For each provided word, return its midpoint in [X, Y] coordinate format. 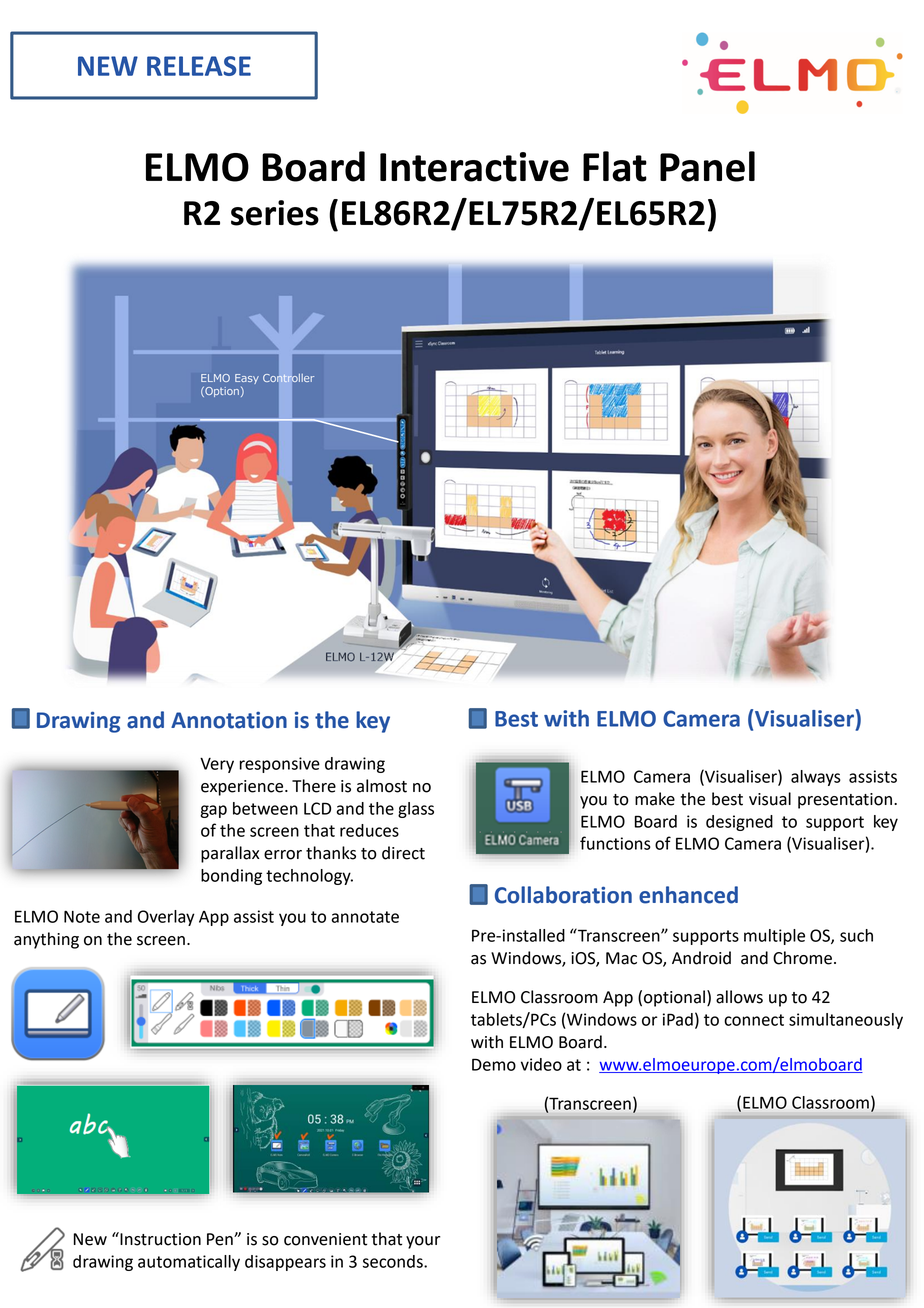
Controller [288, 377]
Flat [615, 166]
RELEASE [199, 66]
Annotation [229, 720]
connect [754, 1020]
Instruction [159, 1239]
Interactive [474, 167]
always [816, 778]
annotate [365, 917]
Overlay [166, 918]
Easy [247, 379]
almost [382, 786]
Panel [707, 166]
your [423, 1242]
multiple [774, 937]
